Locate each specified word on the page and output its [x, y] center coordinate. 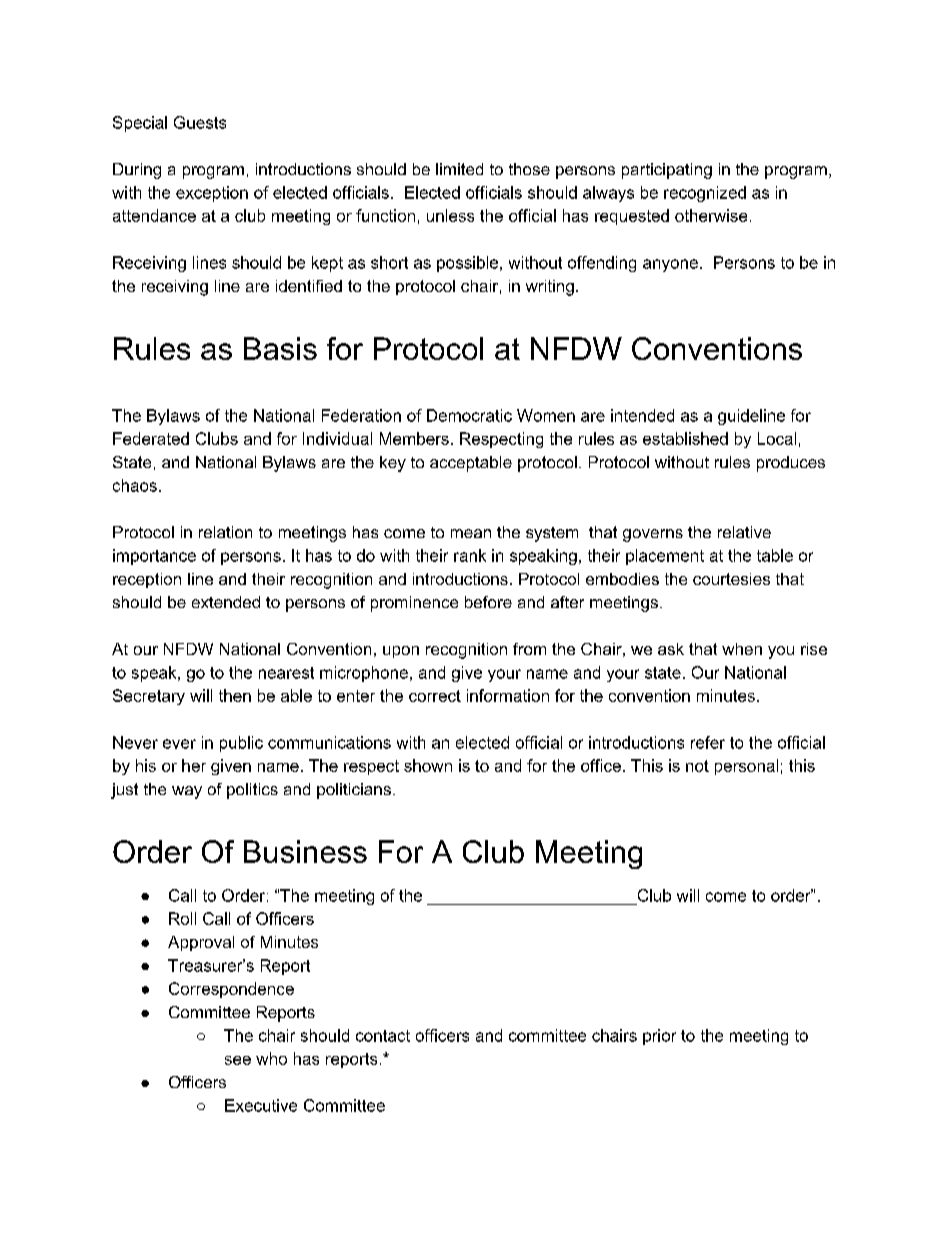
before [488, 602]
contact [383, 1036]
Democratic [469, 415]
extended [226, 602]
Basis [280, 348]
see [238, 1060]
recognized [705, 194]
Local [777, 438]
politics [252, 791]
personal [746, 767]
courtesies [731, 579]
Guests [200, 122]
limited [459, 169]
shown [428, 765]
